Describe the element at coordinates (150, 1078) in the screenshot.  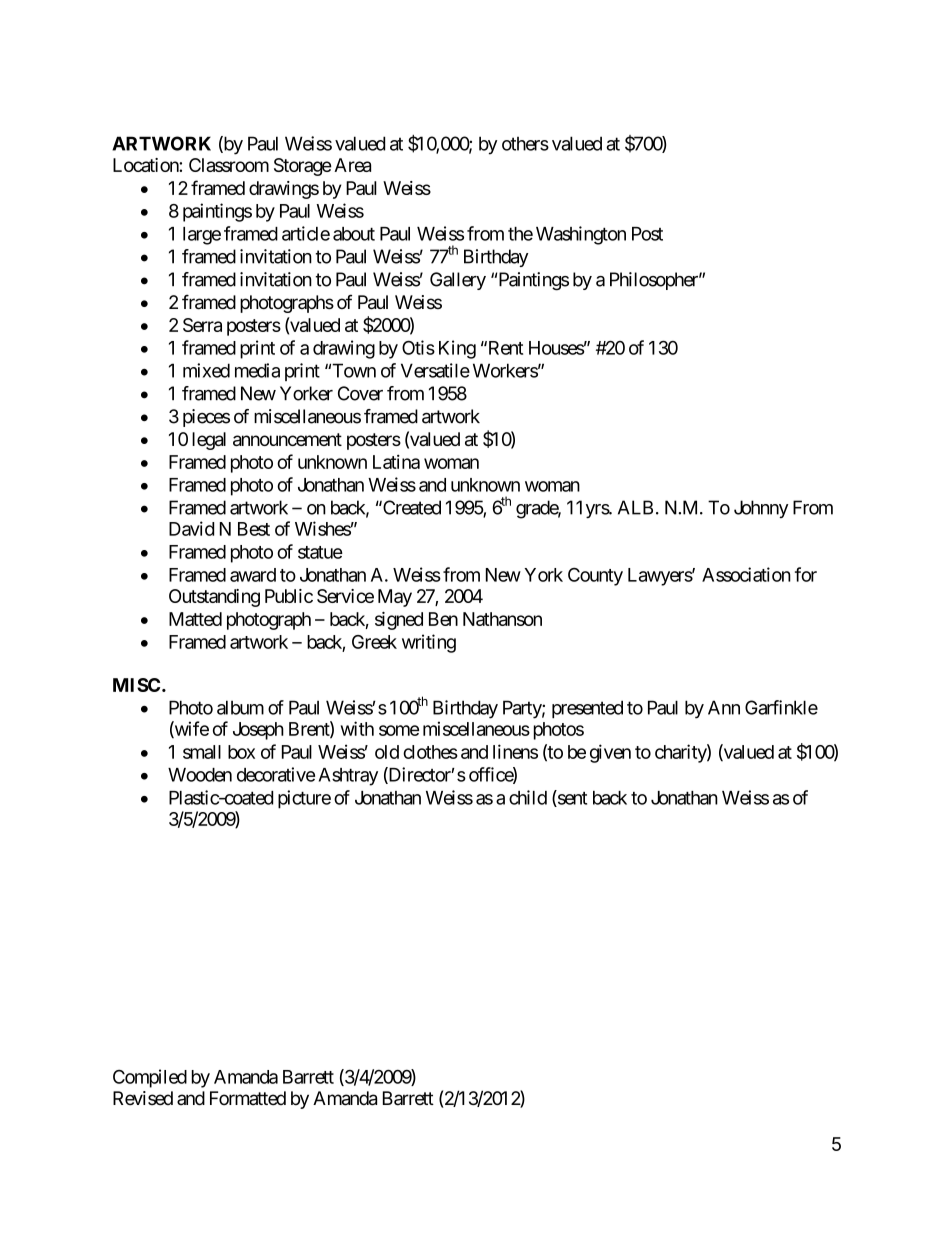
I see `Compiled` at that location.
